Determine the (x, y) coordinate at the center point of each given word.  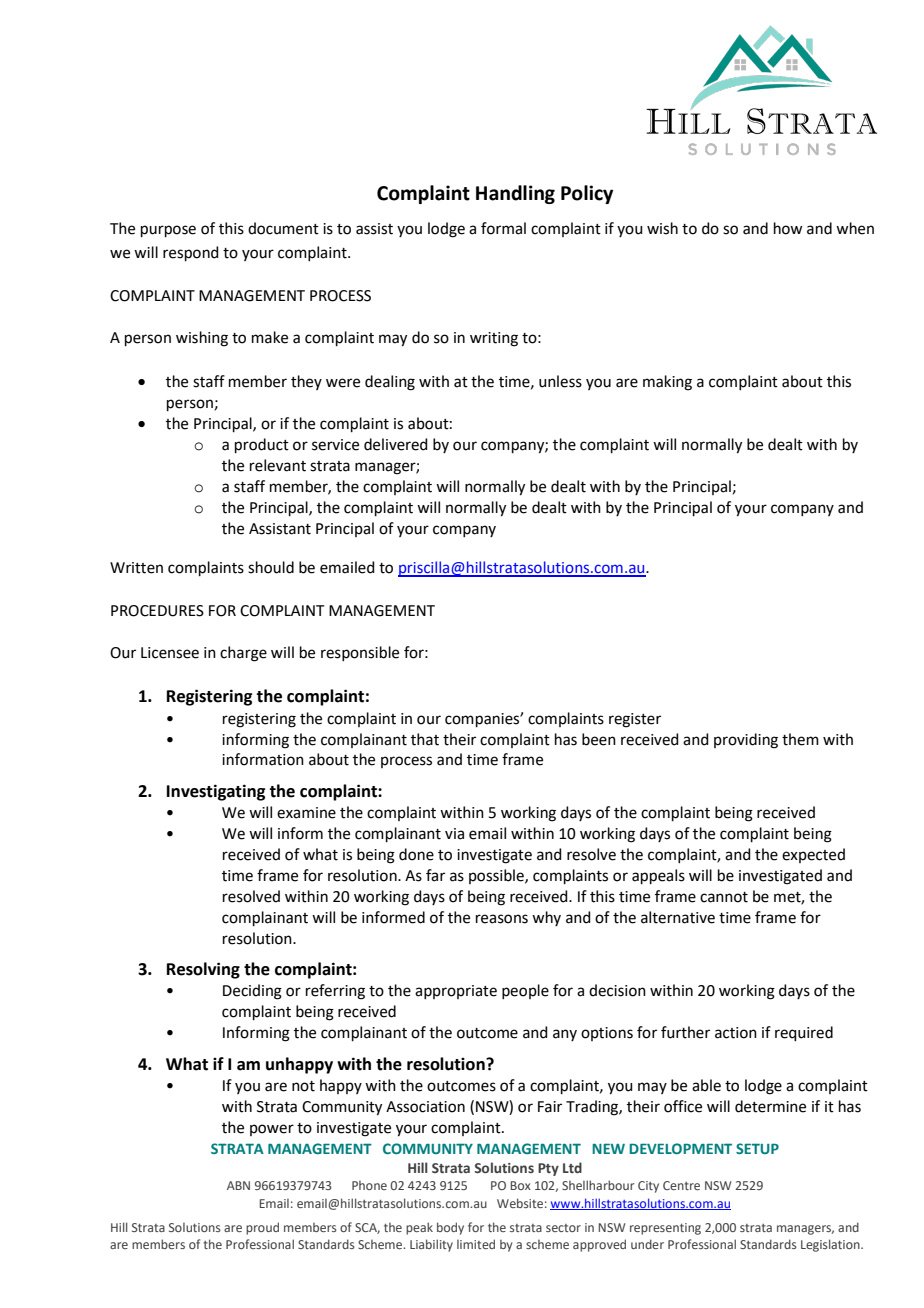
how (788, 228)
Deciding (252, 992)
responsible (360, 653)
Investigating (216, 792)
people (525, 991)
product (262, 445)
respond (191, 253)
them (800, 739)
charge (243, 654)
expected (813, 855)
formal (503, 228)
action (736, 1033)
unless (560, 381)
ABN (238, 1185)
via (454, 834)
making (667, 383)
